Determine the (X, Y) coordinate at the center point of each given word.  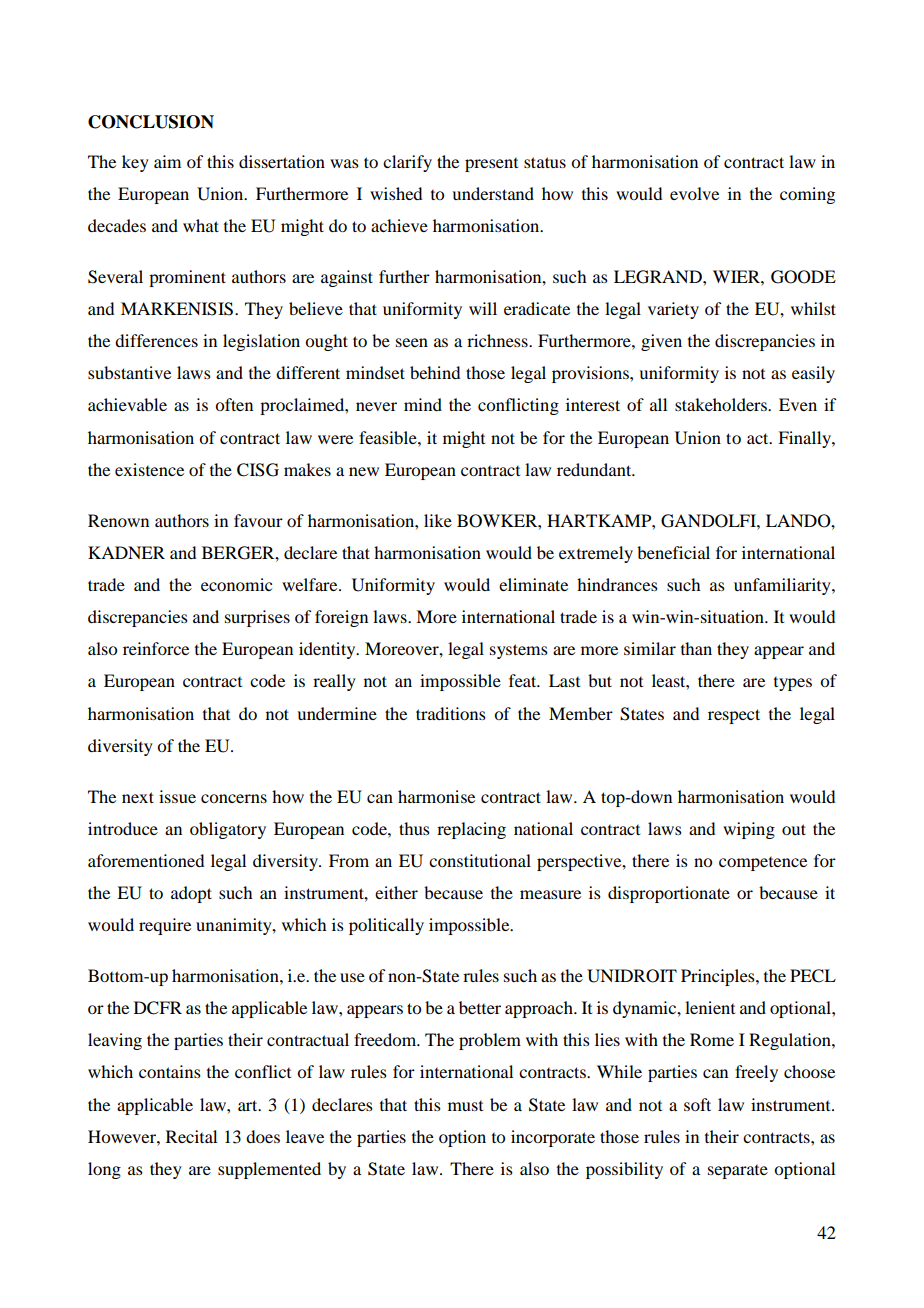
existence (149, 469)
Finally (805, 439)
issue (177, 796)
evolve (694, 193)
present (491, 165)
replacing (471, 830)
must (465, 1106)
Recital (191, 1136)
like (438, 520)
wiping (749, 830)
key (135, 163)
